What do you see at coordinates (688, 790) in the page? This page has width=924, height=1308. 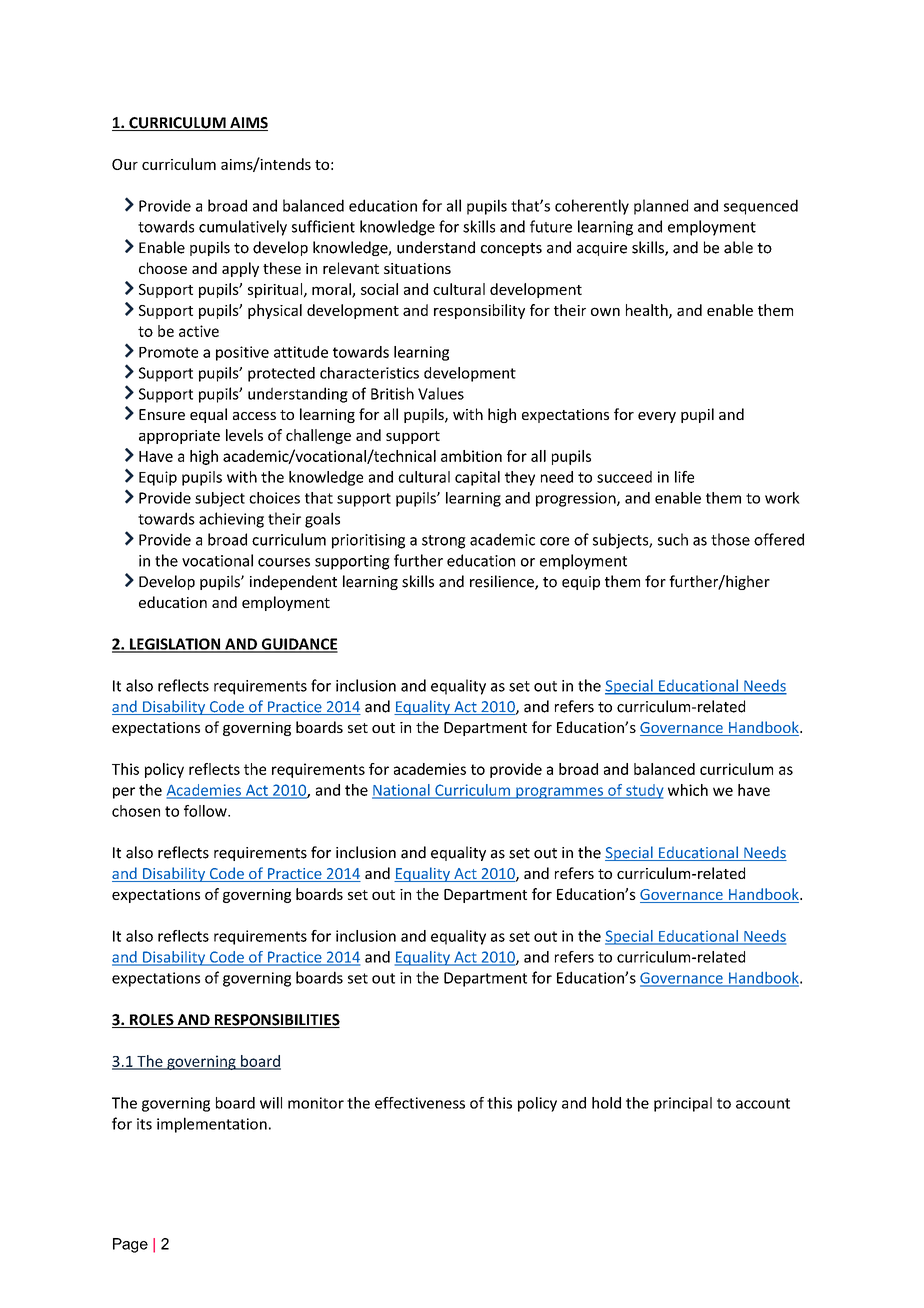 I see `which` at bounding box center [688, 790].
